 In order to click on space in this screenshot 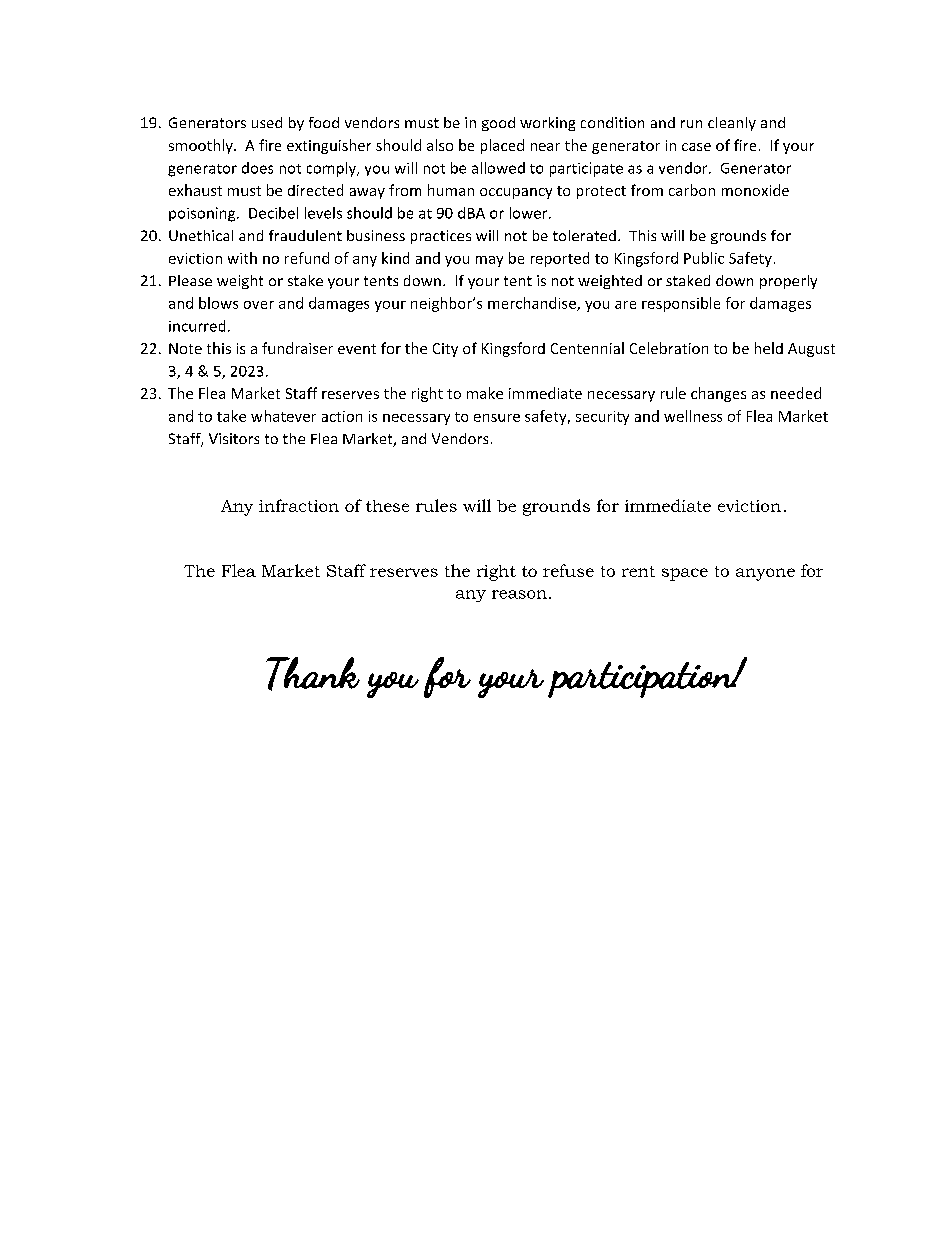, I will do `click(685, 574)`.
